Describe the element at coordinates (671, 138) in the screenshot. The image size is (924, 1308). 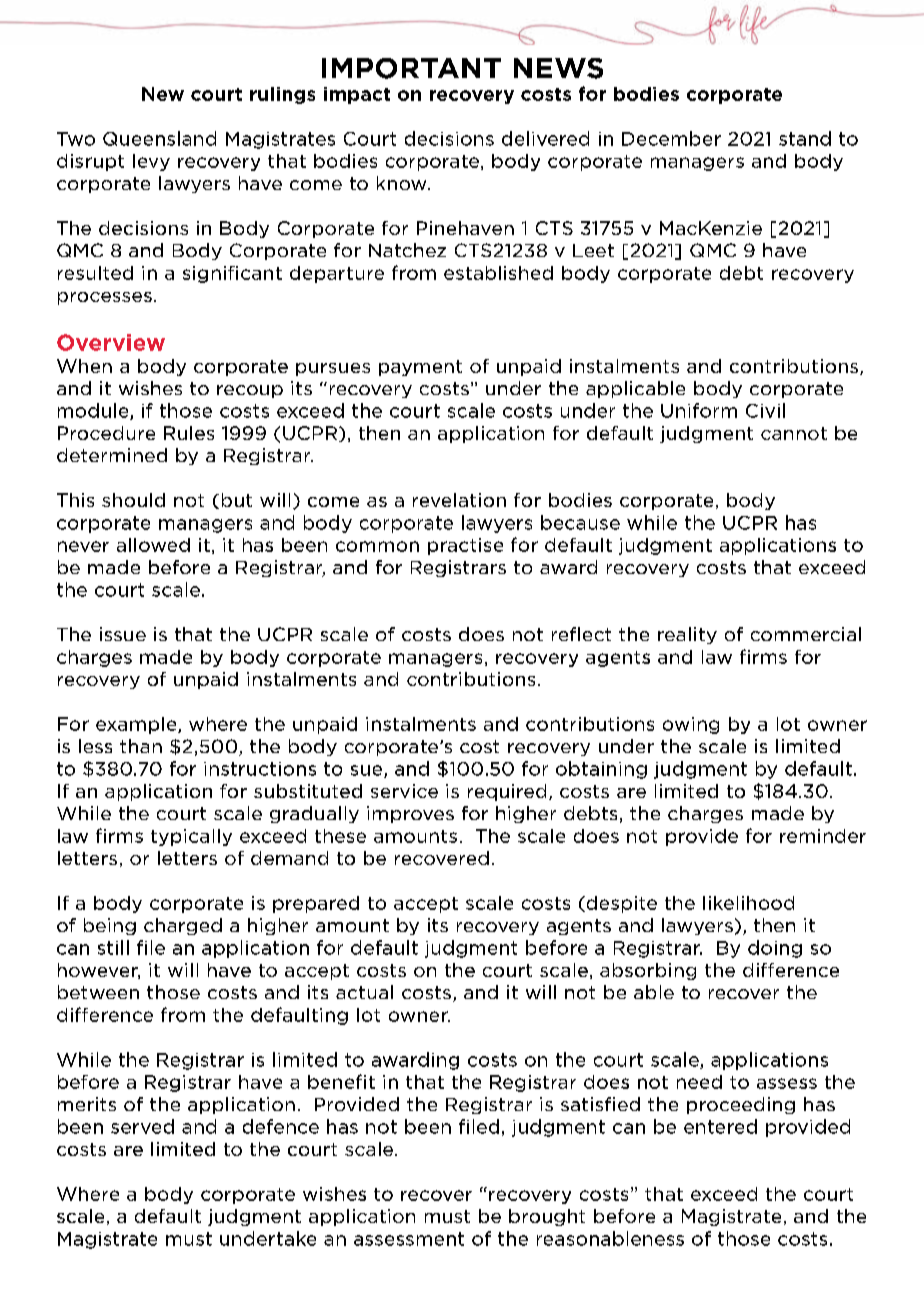
I see `December` at that location.
